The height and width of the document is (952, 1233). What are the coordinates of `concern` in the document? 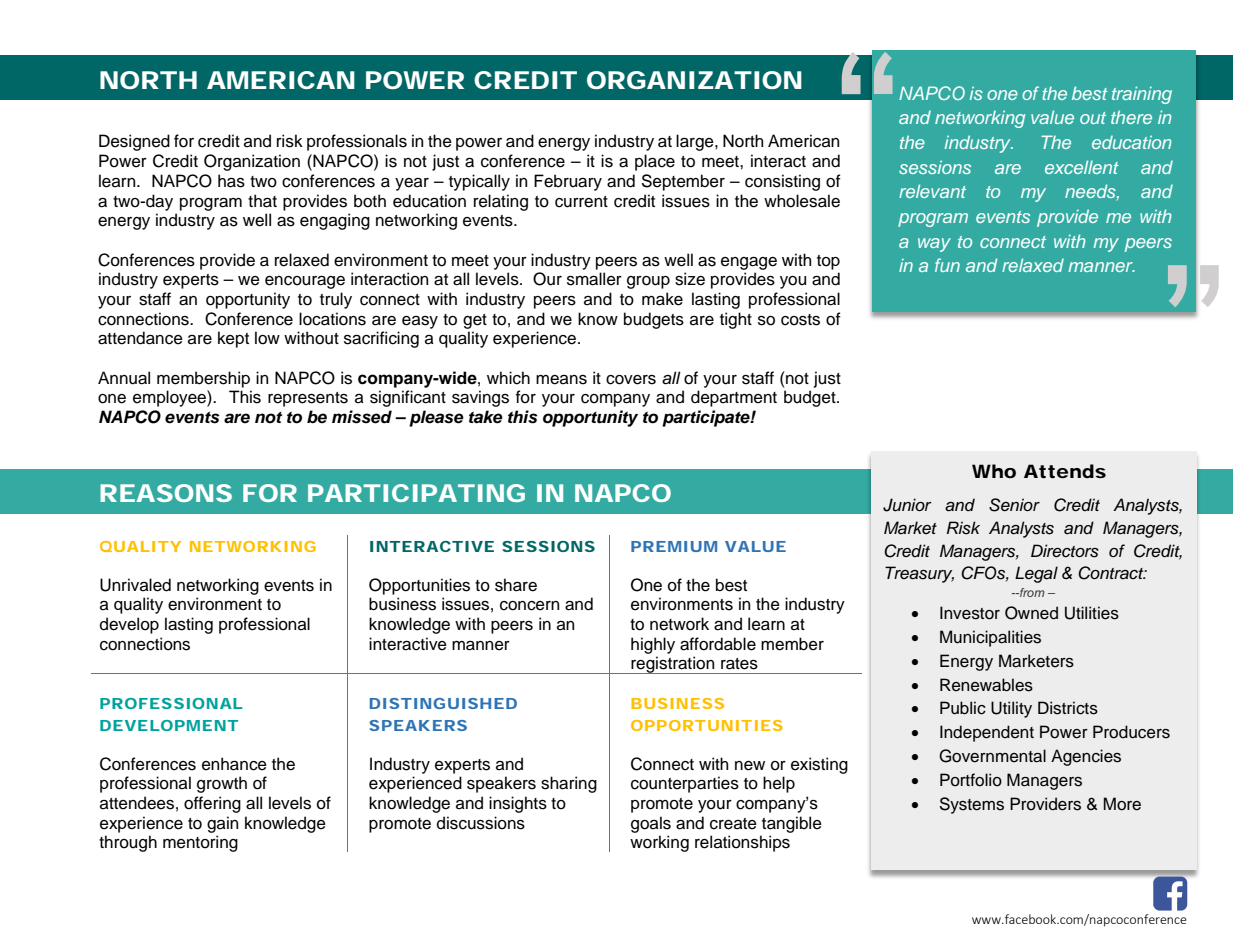 It's located at (529, 606).
